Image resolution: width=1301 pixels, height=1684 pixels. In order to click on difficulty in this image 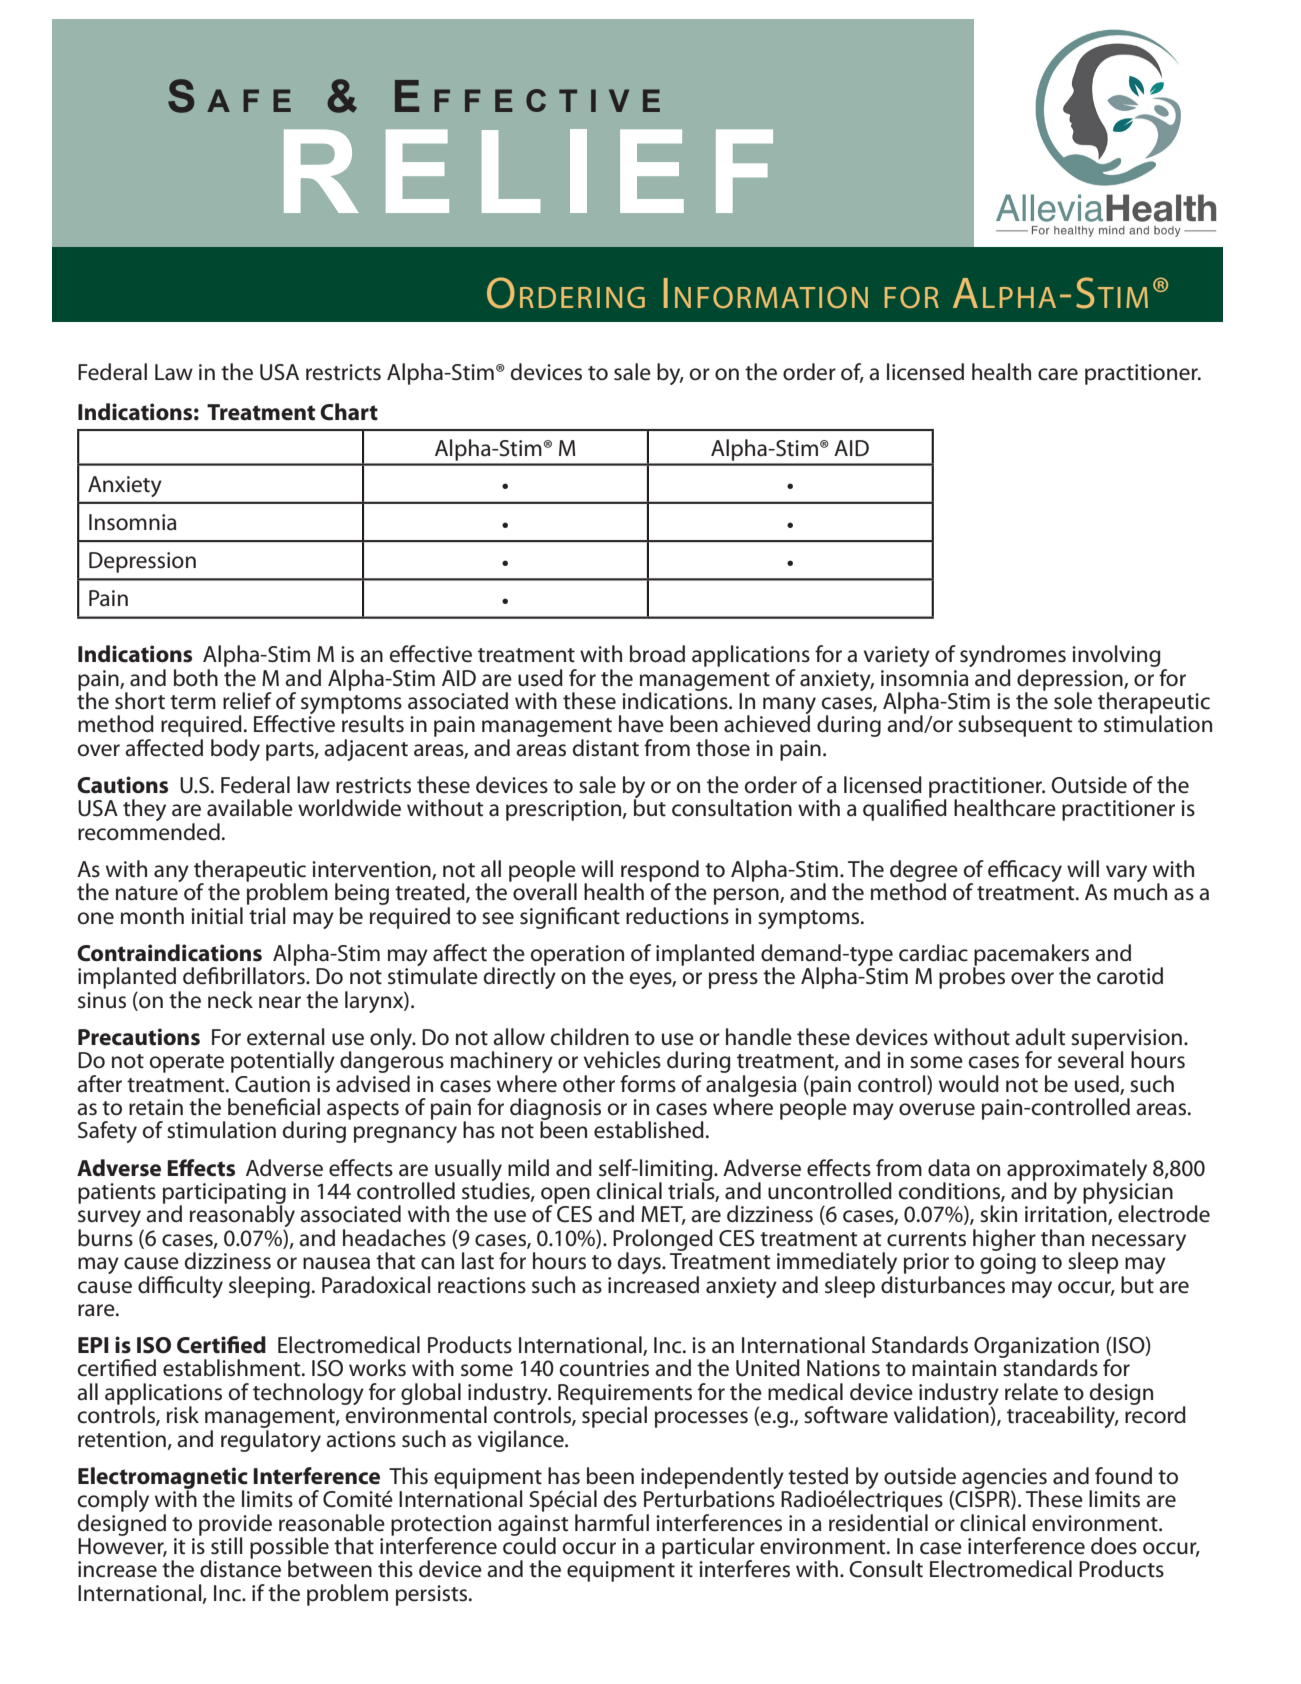, I will do `click(180, 1287)`.
